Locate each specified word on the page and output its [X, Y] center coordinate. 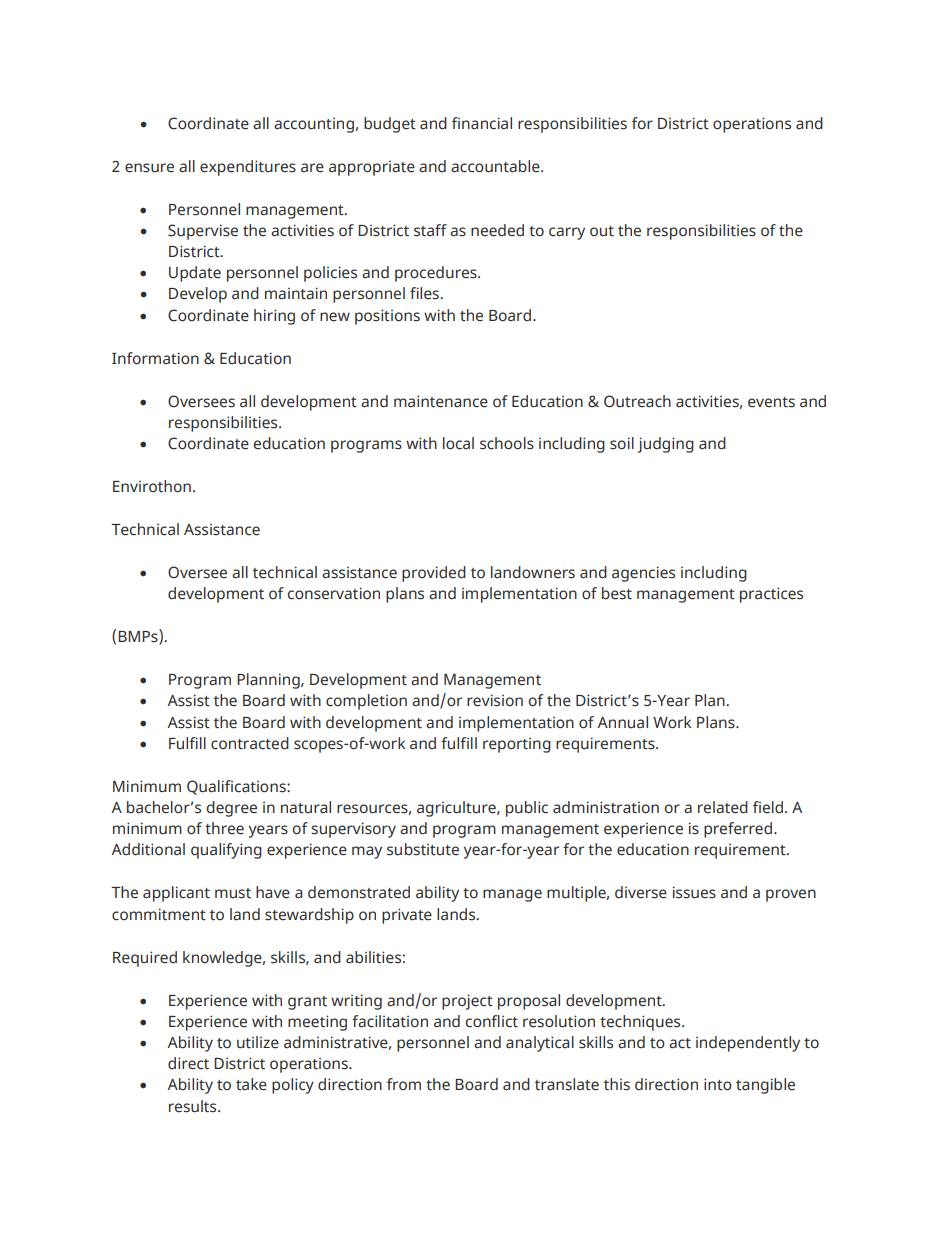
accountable [496, 166]
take [251, 1084]
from [404, 1084]
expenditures [248, 168]
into [718, 1084]
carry [567, 233]
